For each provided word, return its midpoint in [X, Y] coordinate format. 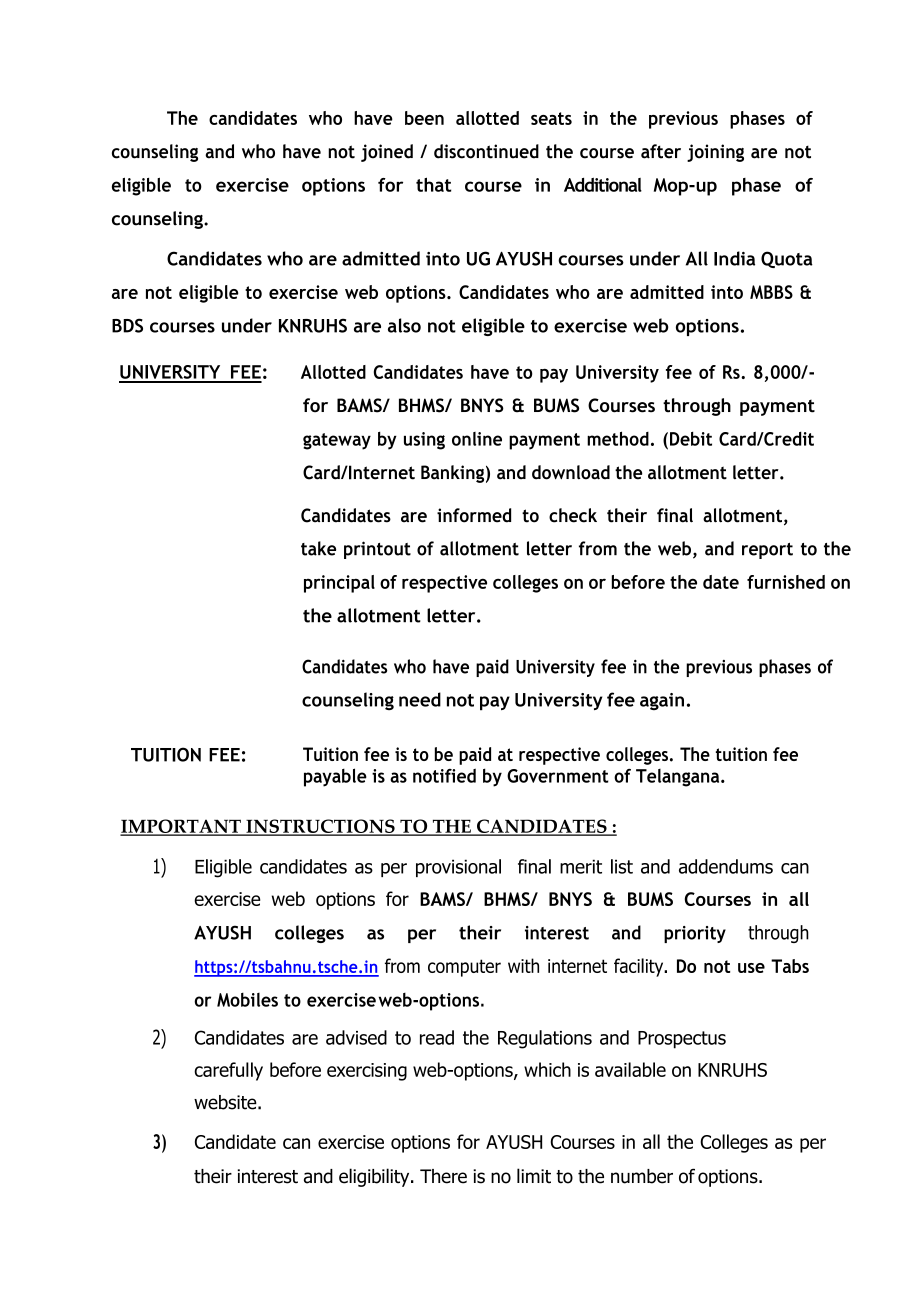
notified [444, 775]
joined [387, 153]
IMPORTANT [181, 827]
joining [715, 153]
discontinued [486, 151]
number [642, 1176]
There [443, 1176]
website [226, 1102]
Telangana [679, 778]
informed [474, 515]
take [318, 548]
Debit [691, 439]
